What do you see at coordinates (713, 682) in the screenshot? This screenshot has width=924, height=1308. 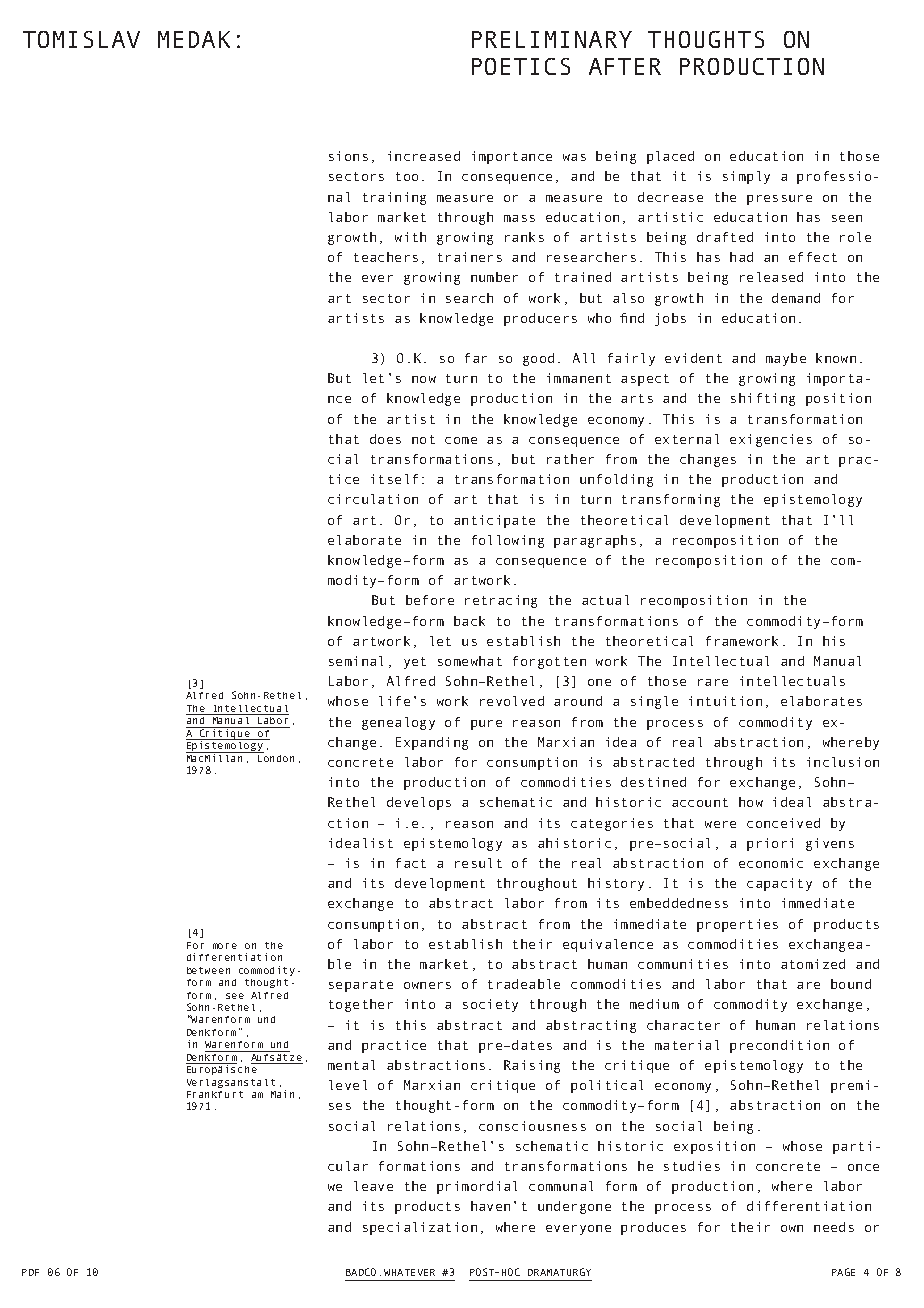 I see `rare` at bounding box center [713, 682].
